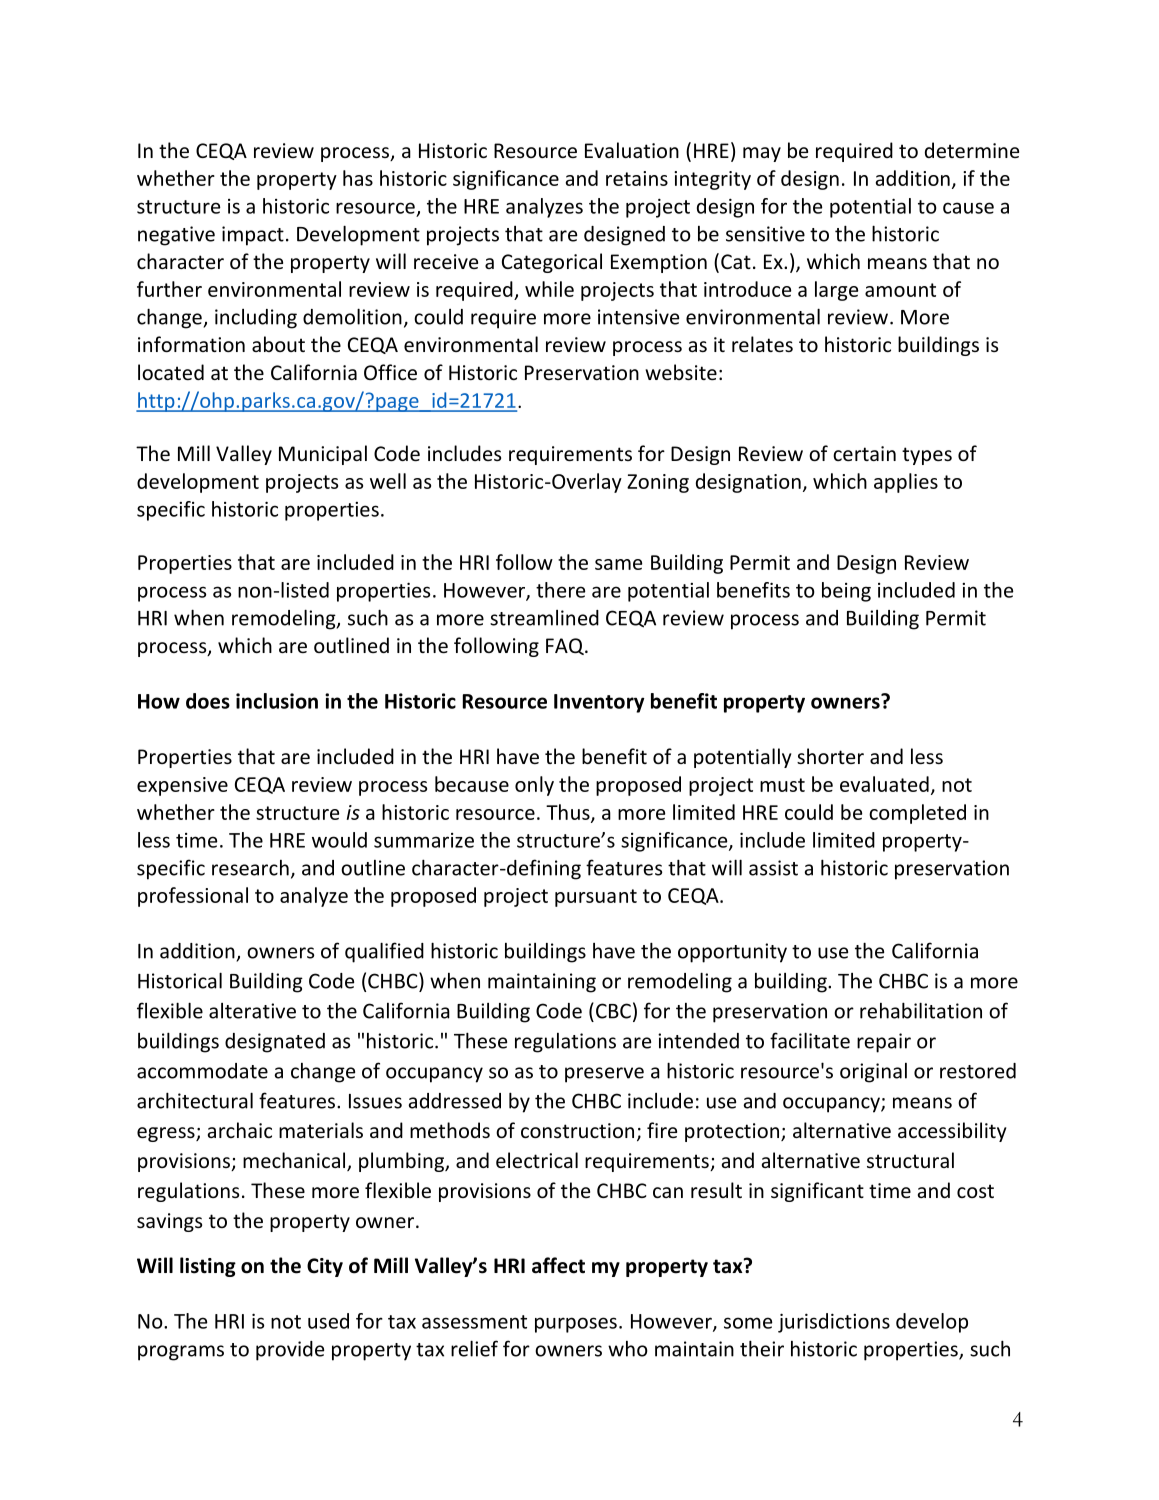 The width and height of the screenshot is (1159, 1500). I want to click on only, so click(534, 786).
